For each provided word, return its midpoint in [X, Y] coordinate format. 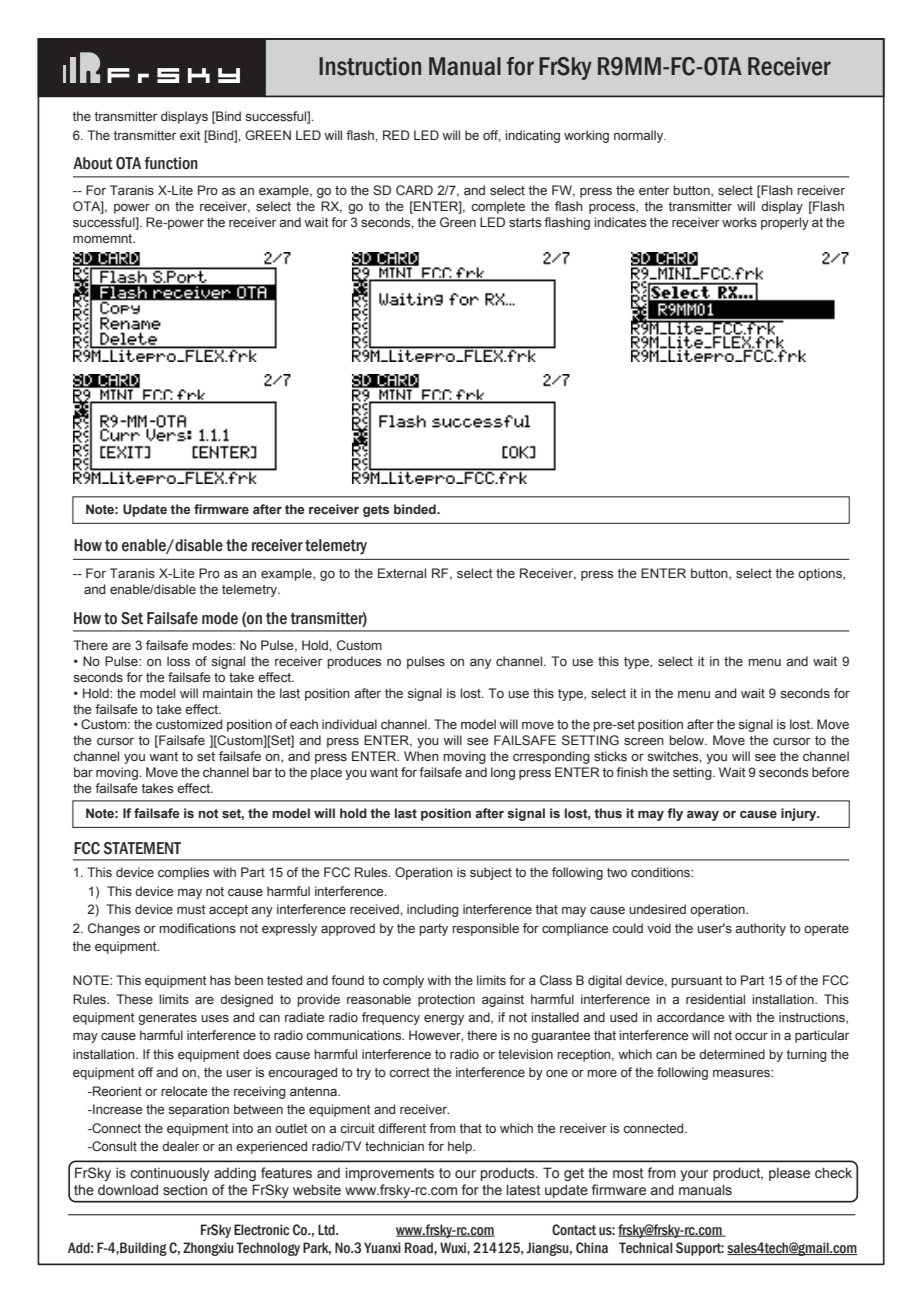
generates [167, 1019]
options [821, 574]
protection [446, 1000]
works [739, 222]
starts [525, 222]
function [171, 163]
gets [376, 511]
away [703, 816]
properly [785, 223]
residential [715, 999]
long [503, 773]
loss [178, 661]
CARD [414, 190]
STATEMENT [142, 848]
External [402, 573]
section [185, 1190]
